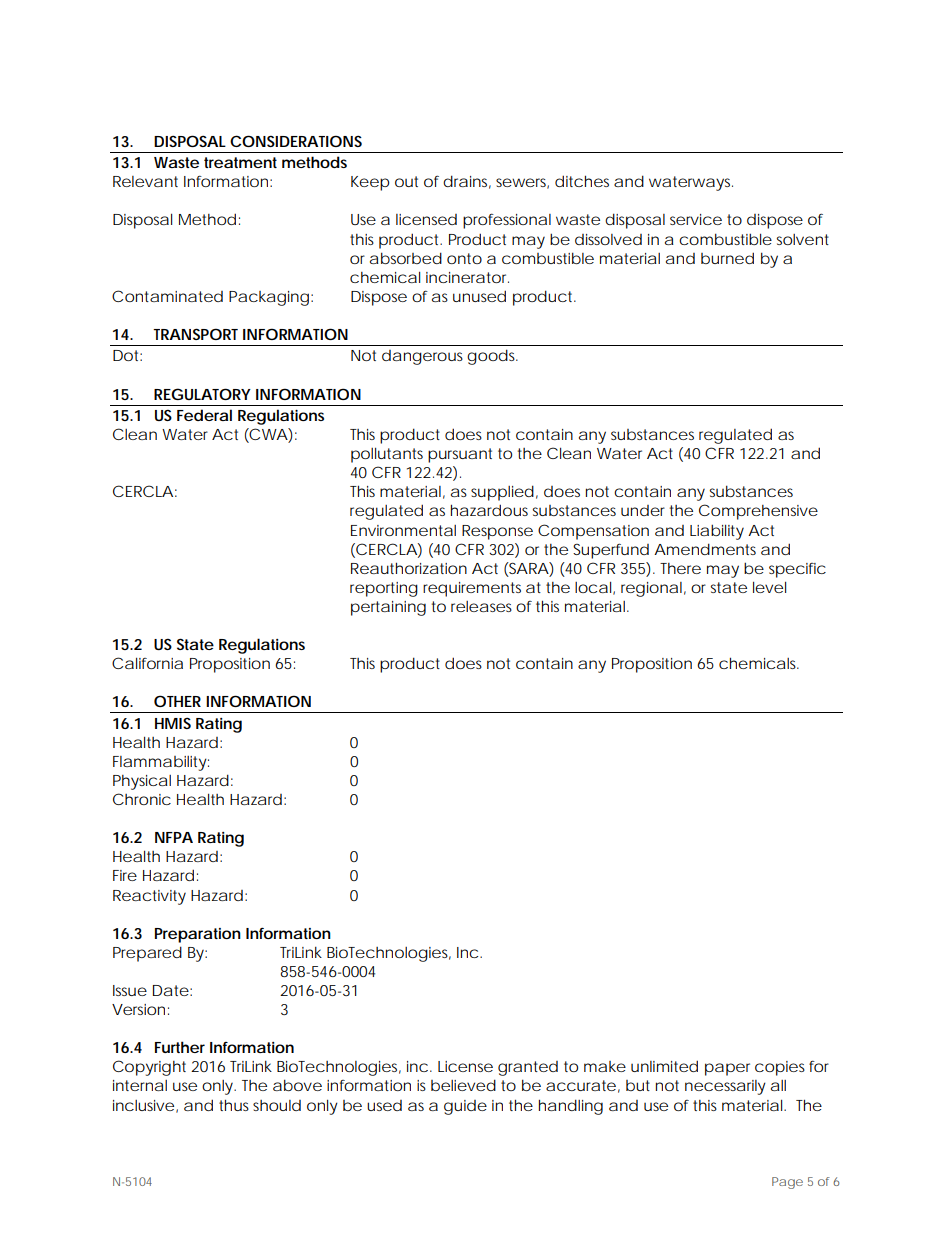 The width and height of the screenshot is (952, 1233). What do you see at coordinates (234, 1105) in the screenshot?
I see `thus` at bounding box center [234, 1105].
